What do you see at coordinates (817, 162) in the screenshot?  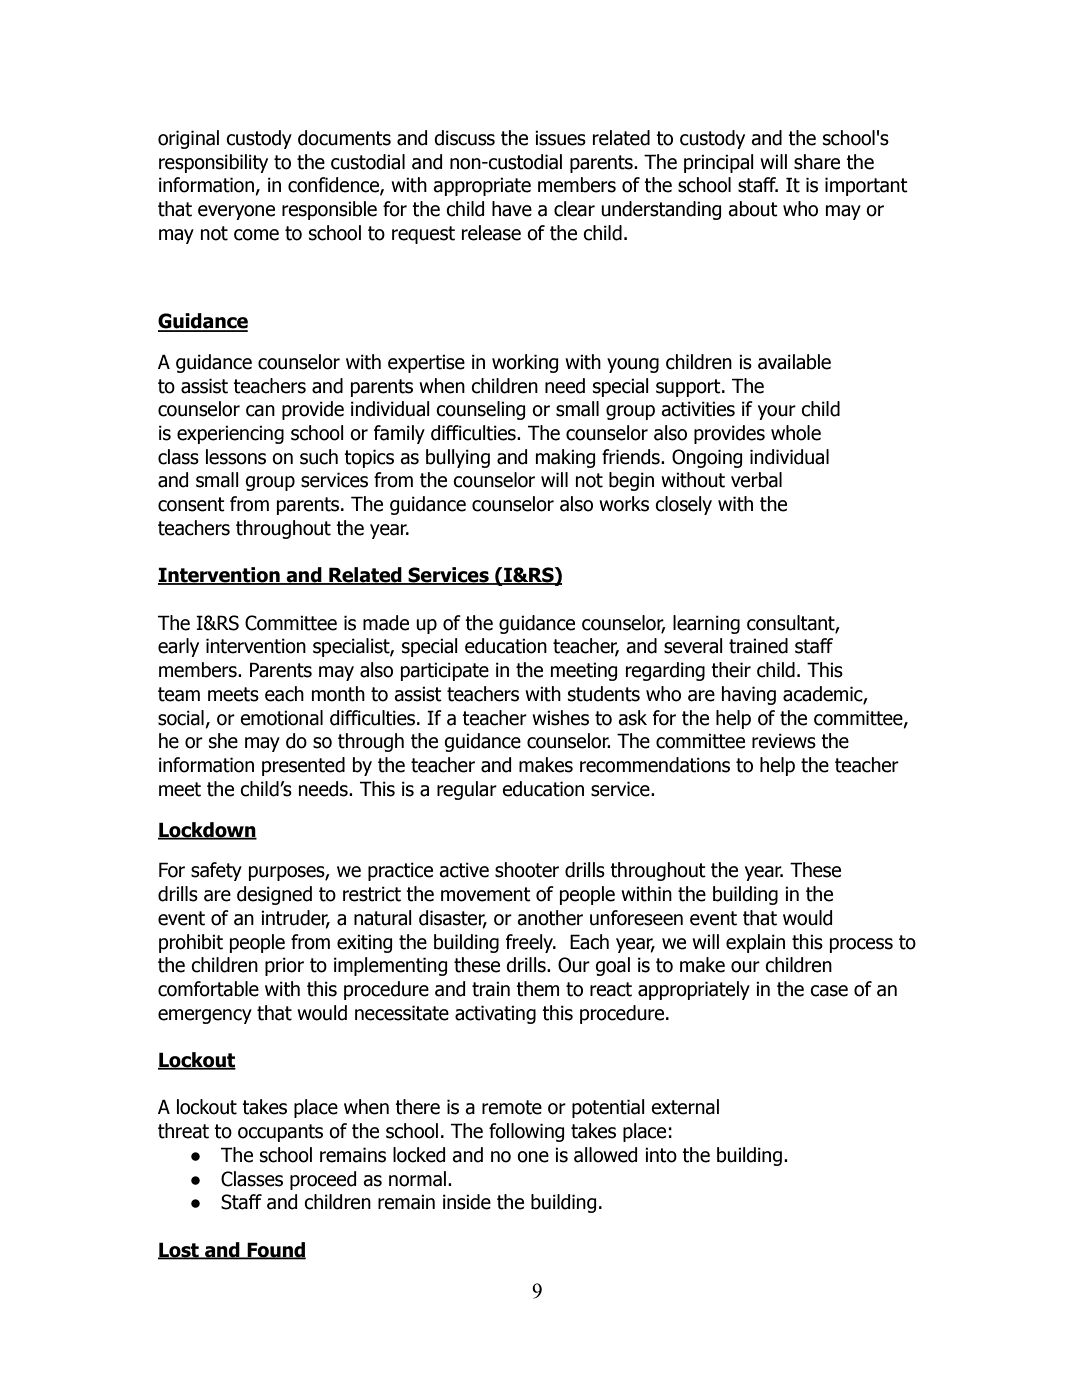 I see `share` at bounding box center [817, 162].
